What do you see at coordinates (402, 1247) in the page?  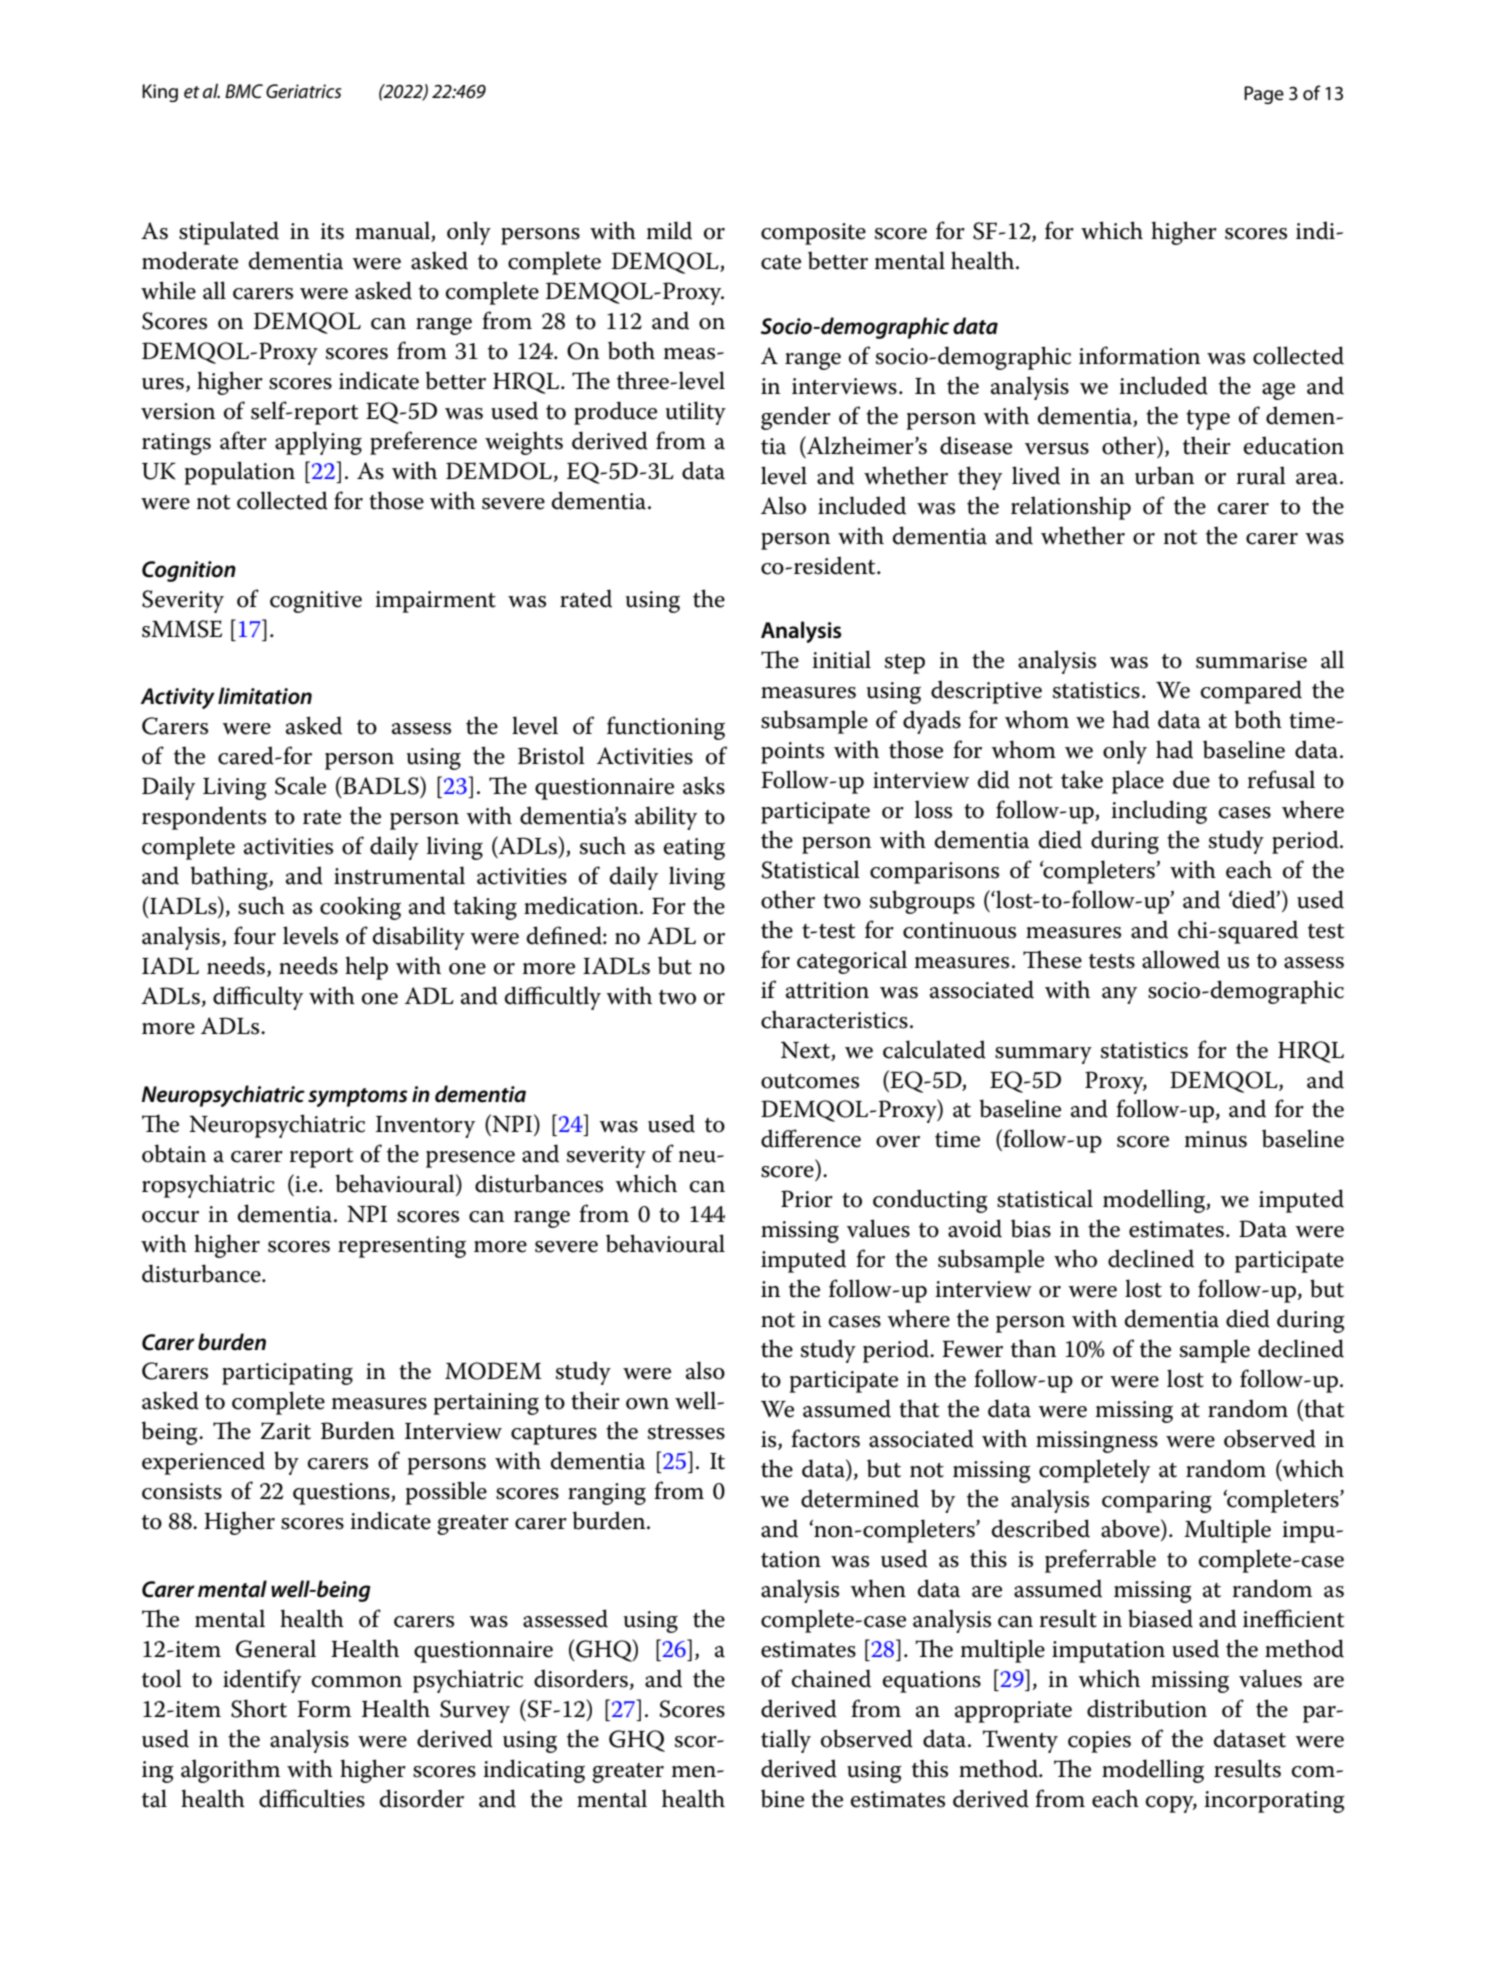 I see `representing` at bounding box center [402, 1247].
